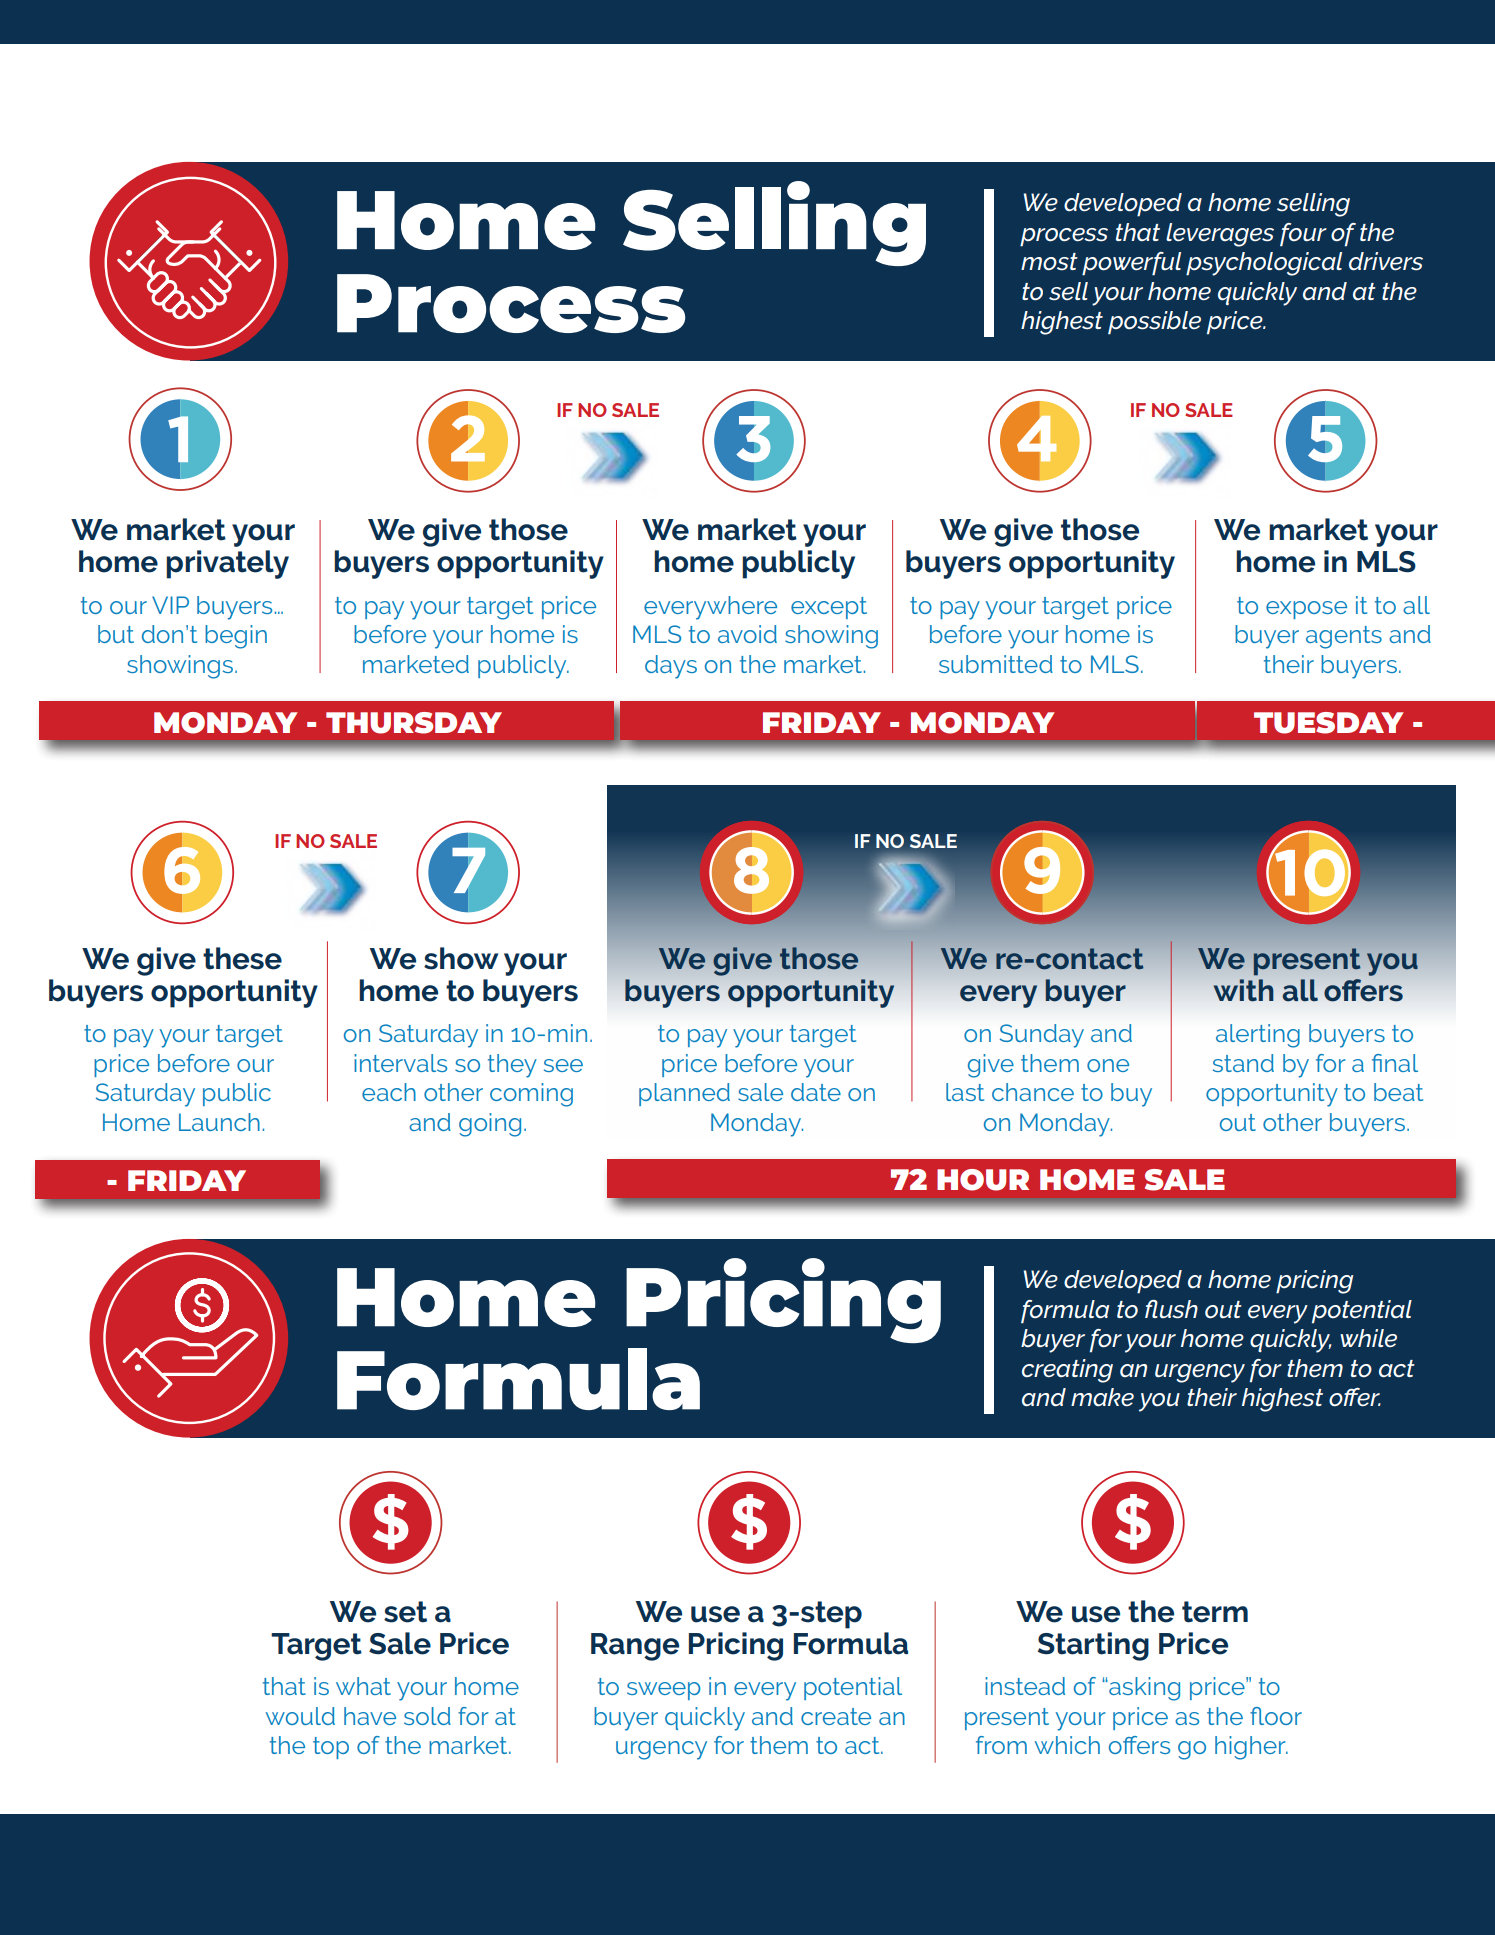 The image size is (1495, 1935). Describe the element at coordinates (1171, 1309) in the image. I see `flush` at that location.
